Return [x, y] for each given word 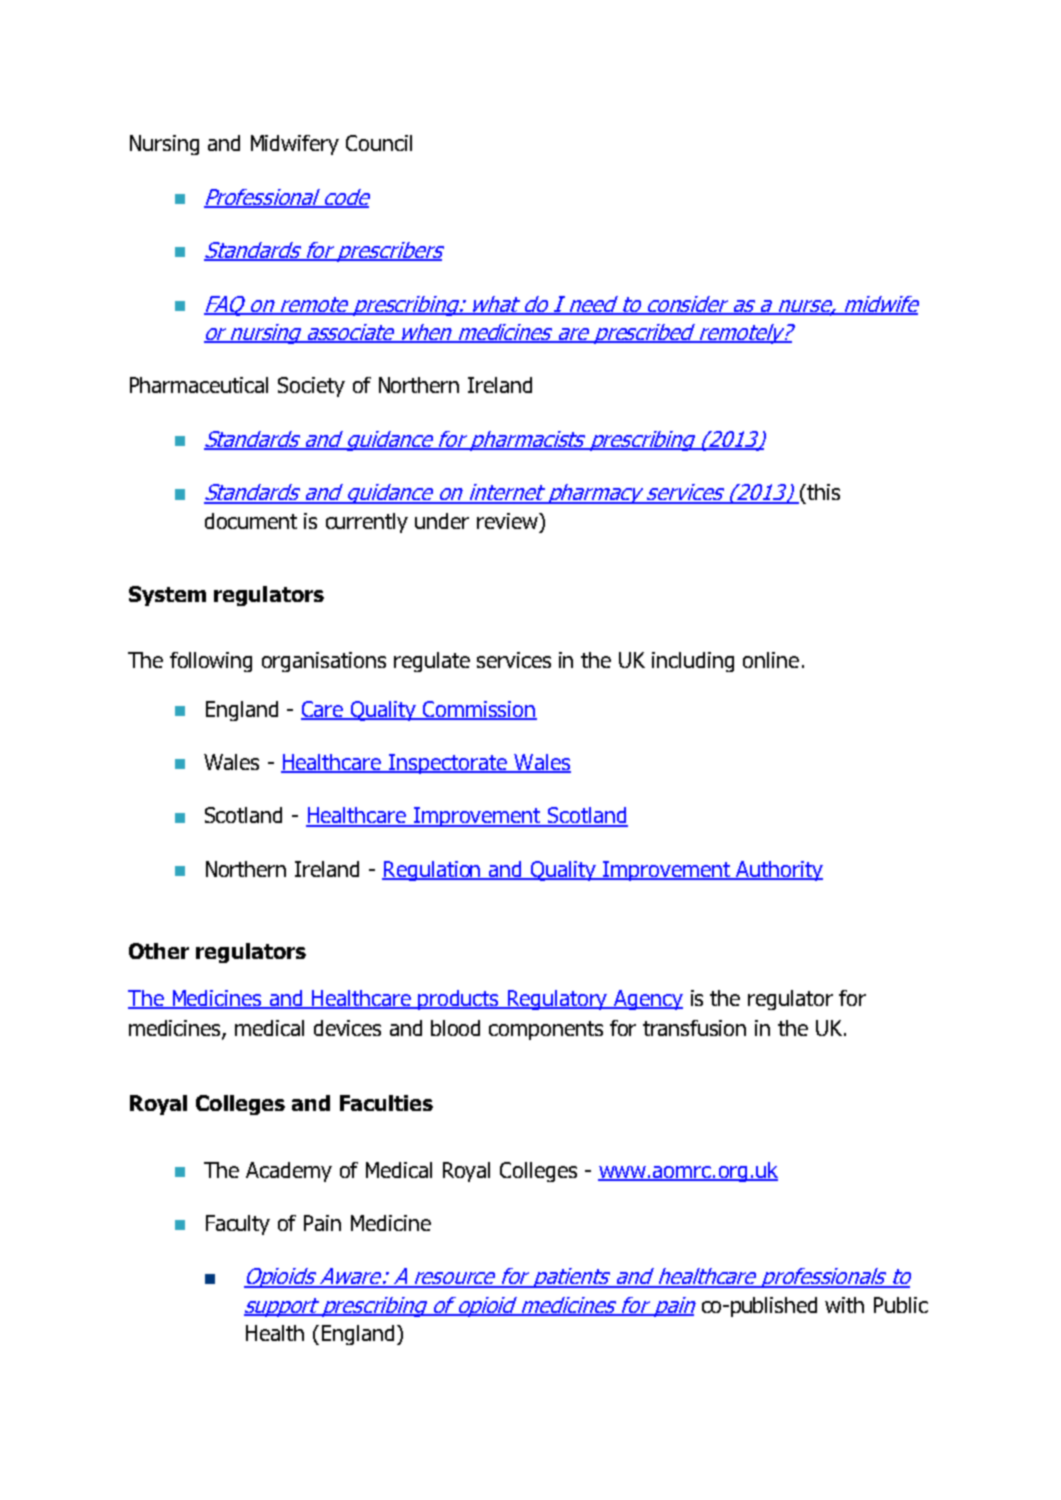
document [251, 521]
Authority [779, 871]
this [822, 492]
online [771, 660]
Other [159, 951]
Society [311, 387]
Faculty [238, 1225]
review [509, 522]
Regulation [433, 871]
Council [379, 143]
